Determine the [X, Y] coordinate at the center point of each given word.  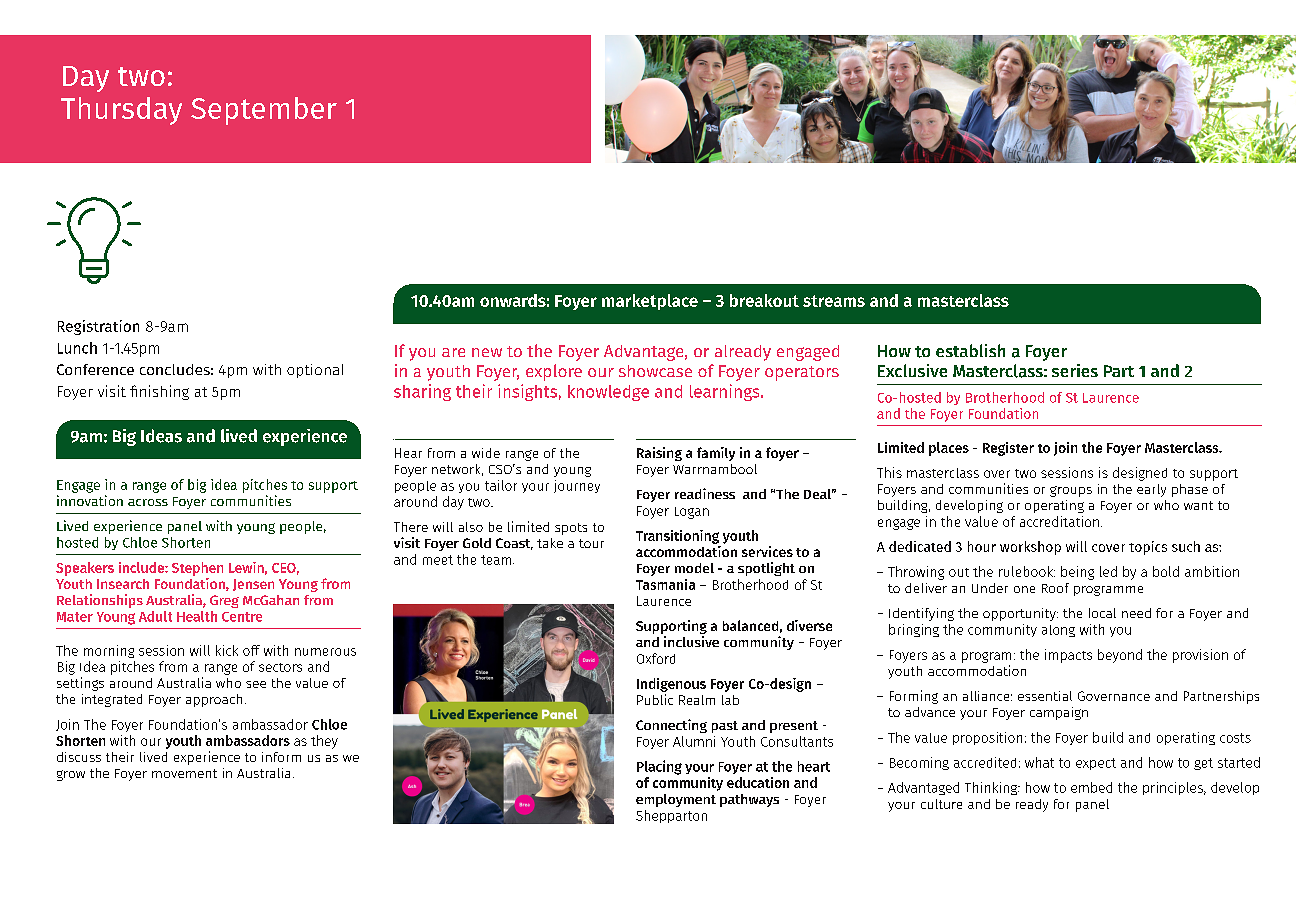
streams [834, 301]
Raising [659, 454]
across [148, 502]
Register [1008, 449]
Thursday [121, 111]
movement [184, 773]
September [264, 111]
